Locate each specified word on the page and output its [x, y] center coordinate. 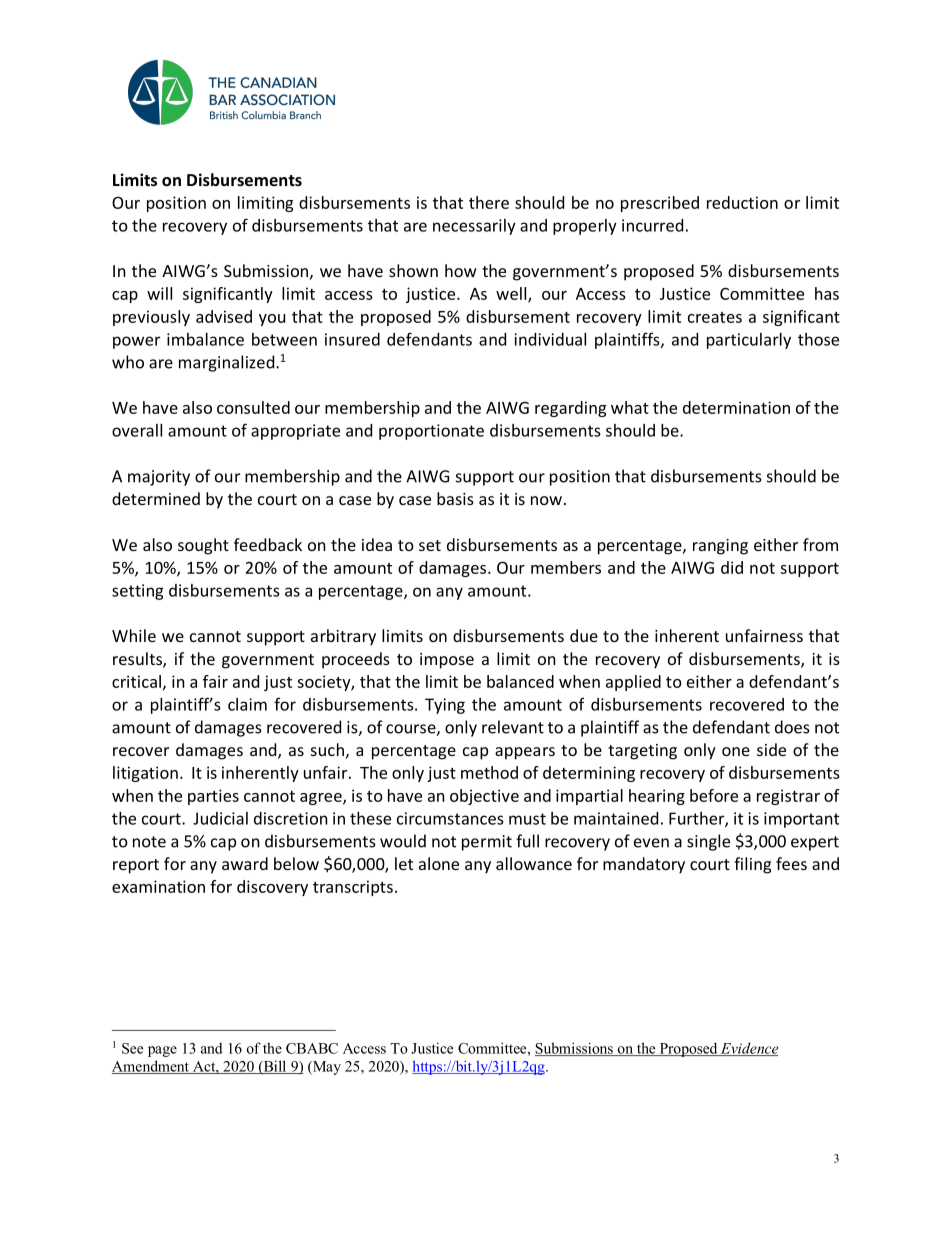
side [771, 749]
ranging [720, 547]
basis [455, 498]
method [489, 772]
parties [213, 797]
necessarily [474, 227]
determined [156, 498]
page [162, 1051]
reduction [742, 202]
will [159, 293]
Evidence [748, 1049]
